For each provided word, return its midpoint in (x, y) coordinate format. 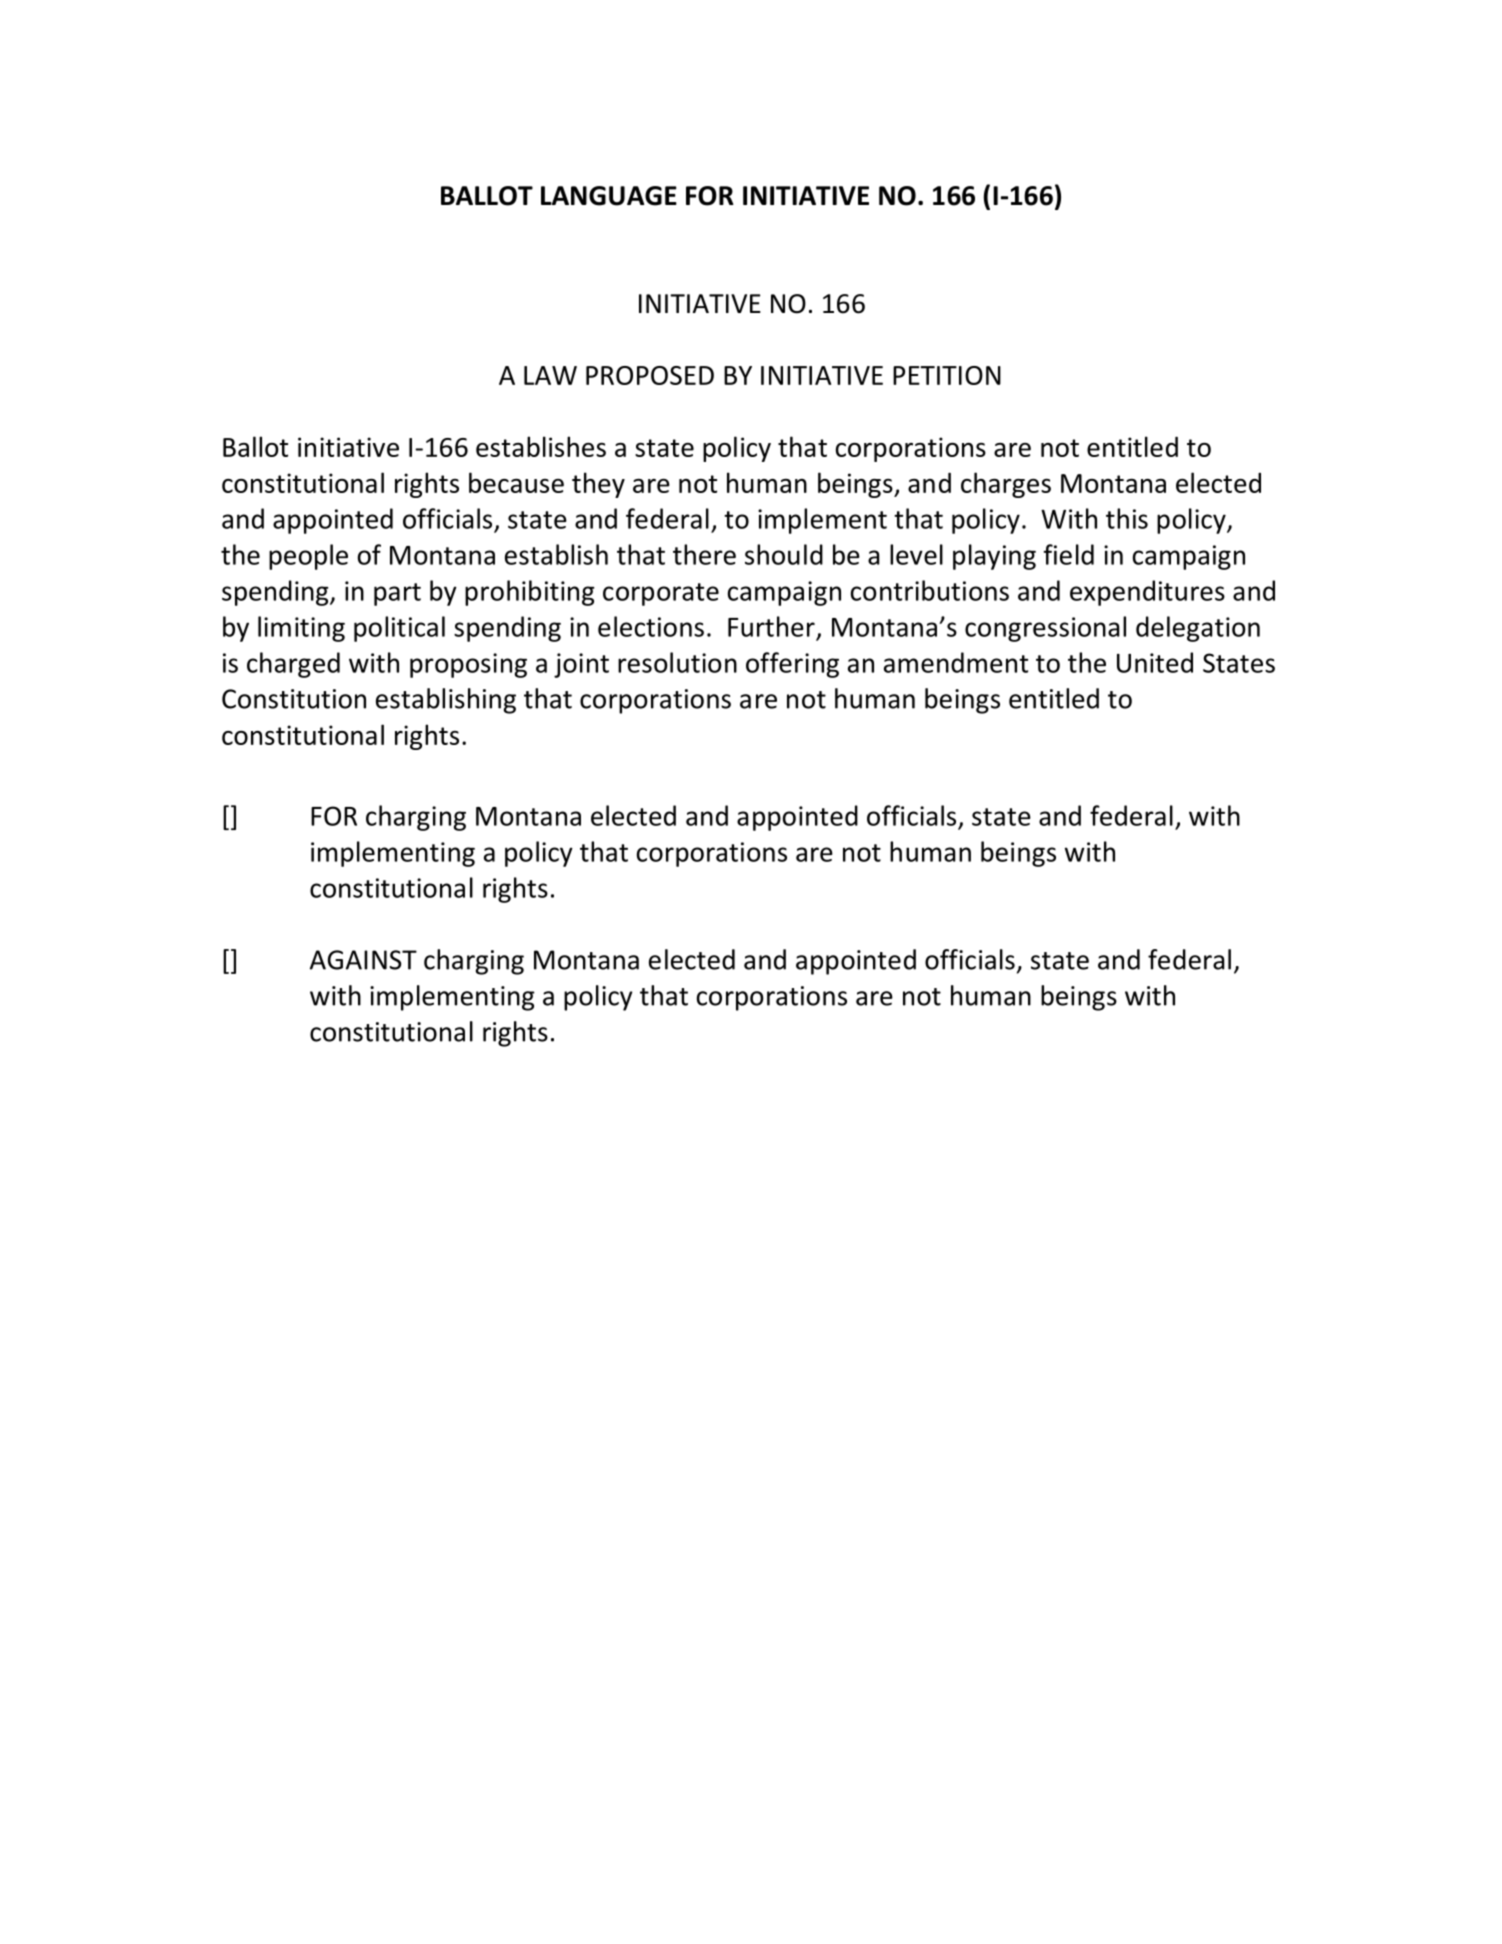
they (598, 485)
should (784, 554)
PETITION (947, 375)
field (1069, 554)
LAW (550, 375)
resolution (677, 662)
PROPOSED (650, 375)
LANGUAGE (609, 196)
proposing (468, 665)
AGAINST (363, 960)
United (1155, 662)
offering (792, 665)
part (397, 594)
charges (1006, 485)
